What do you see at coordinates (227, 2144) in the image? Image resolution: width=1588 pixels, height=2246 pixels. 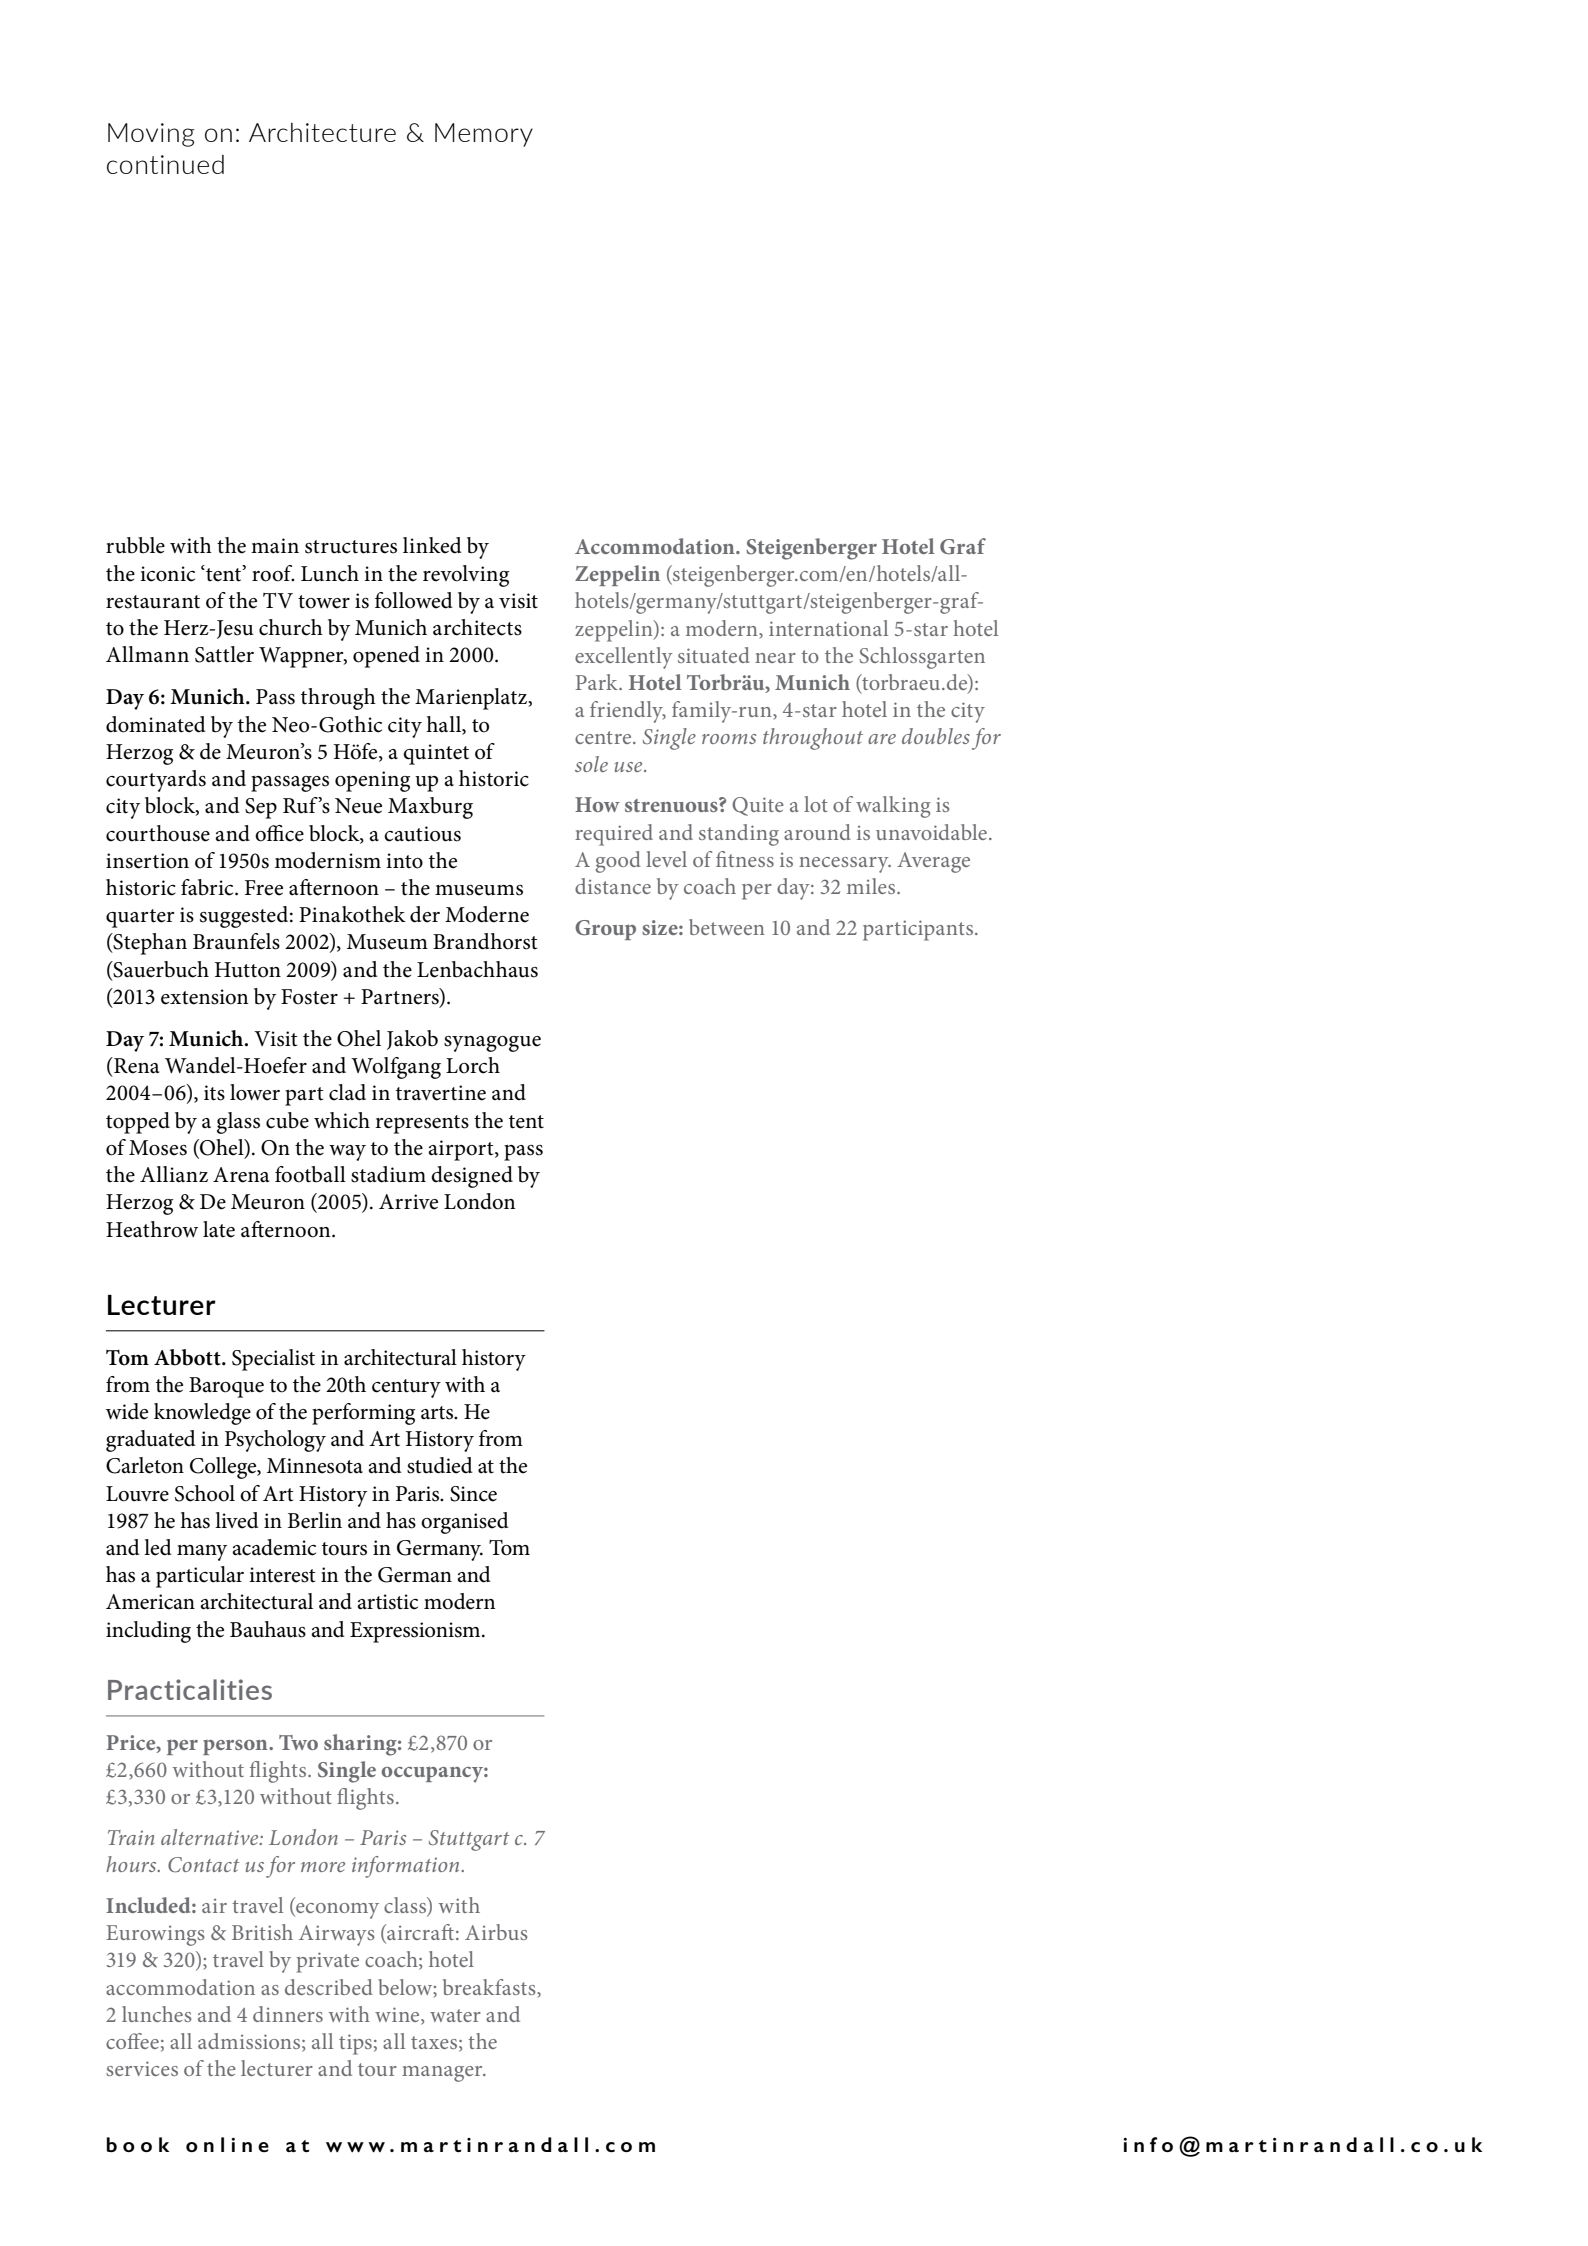 I see `online` at bounding box center [227, 2144].
